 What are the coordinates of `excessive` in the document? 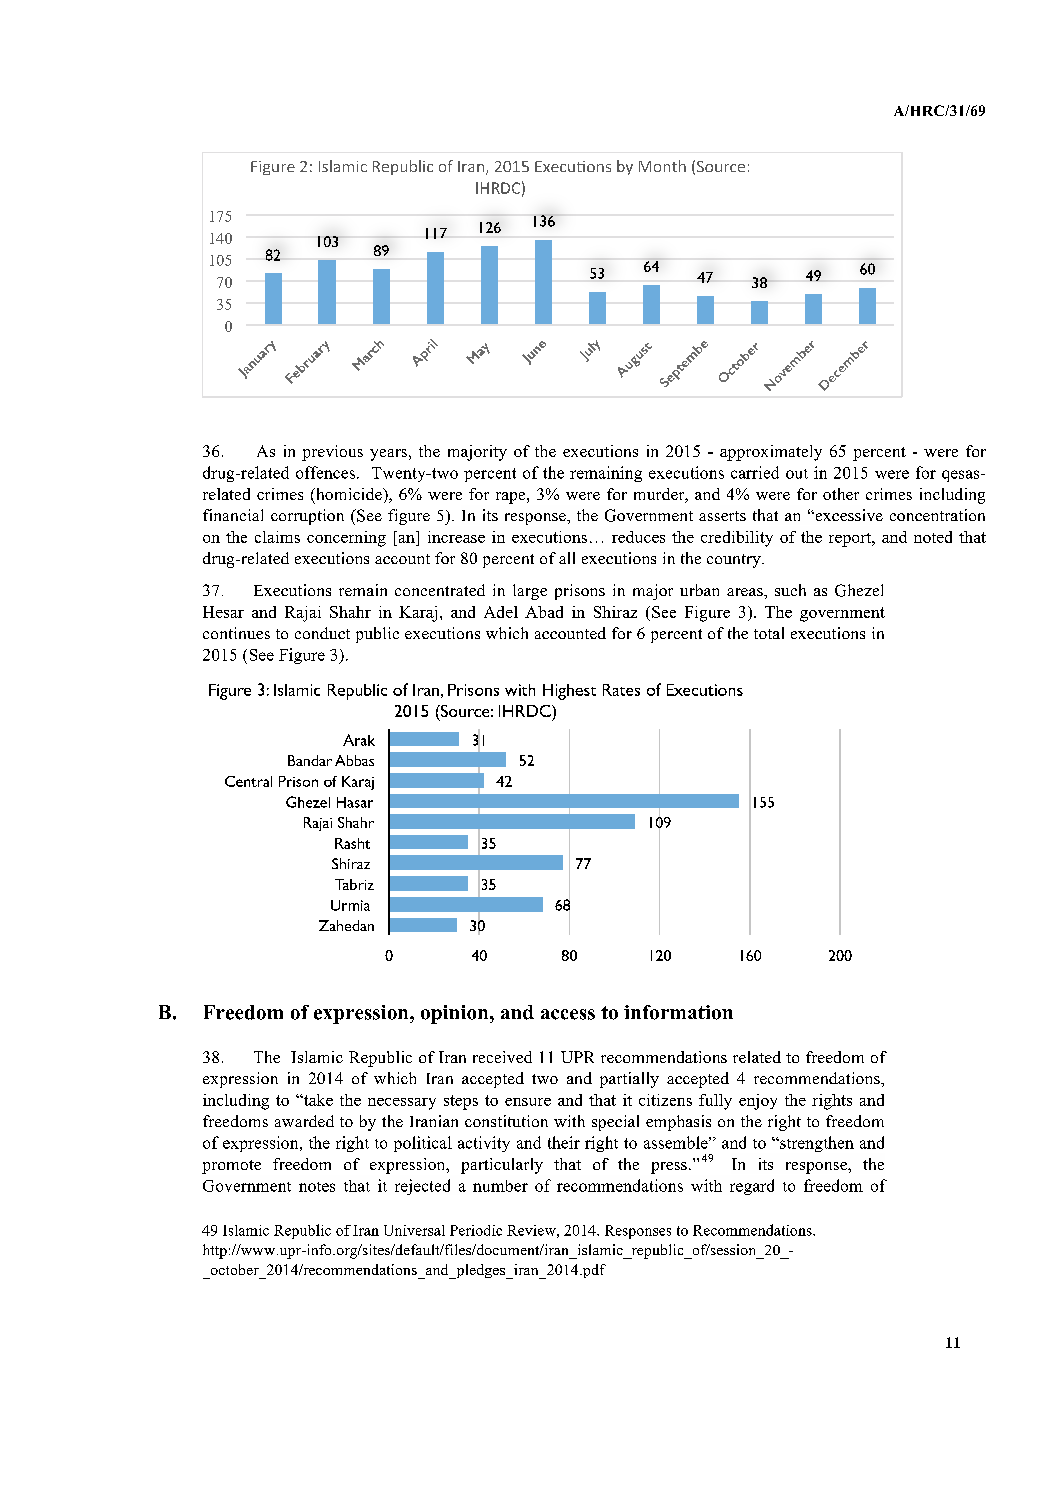 It's located at (848, 515).
